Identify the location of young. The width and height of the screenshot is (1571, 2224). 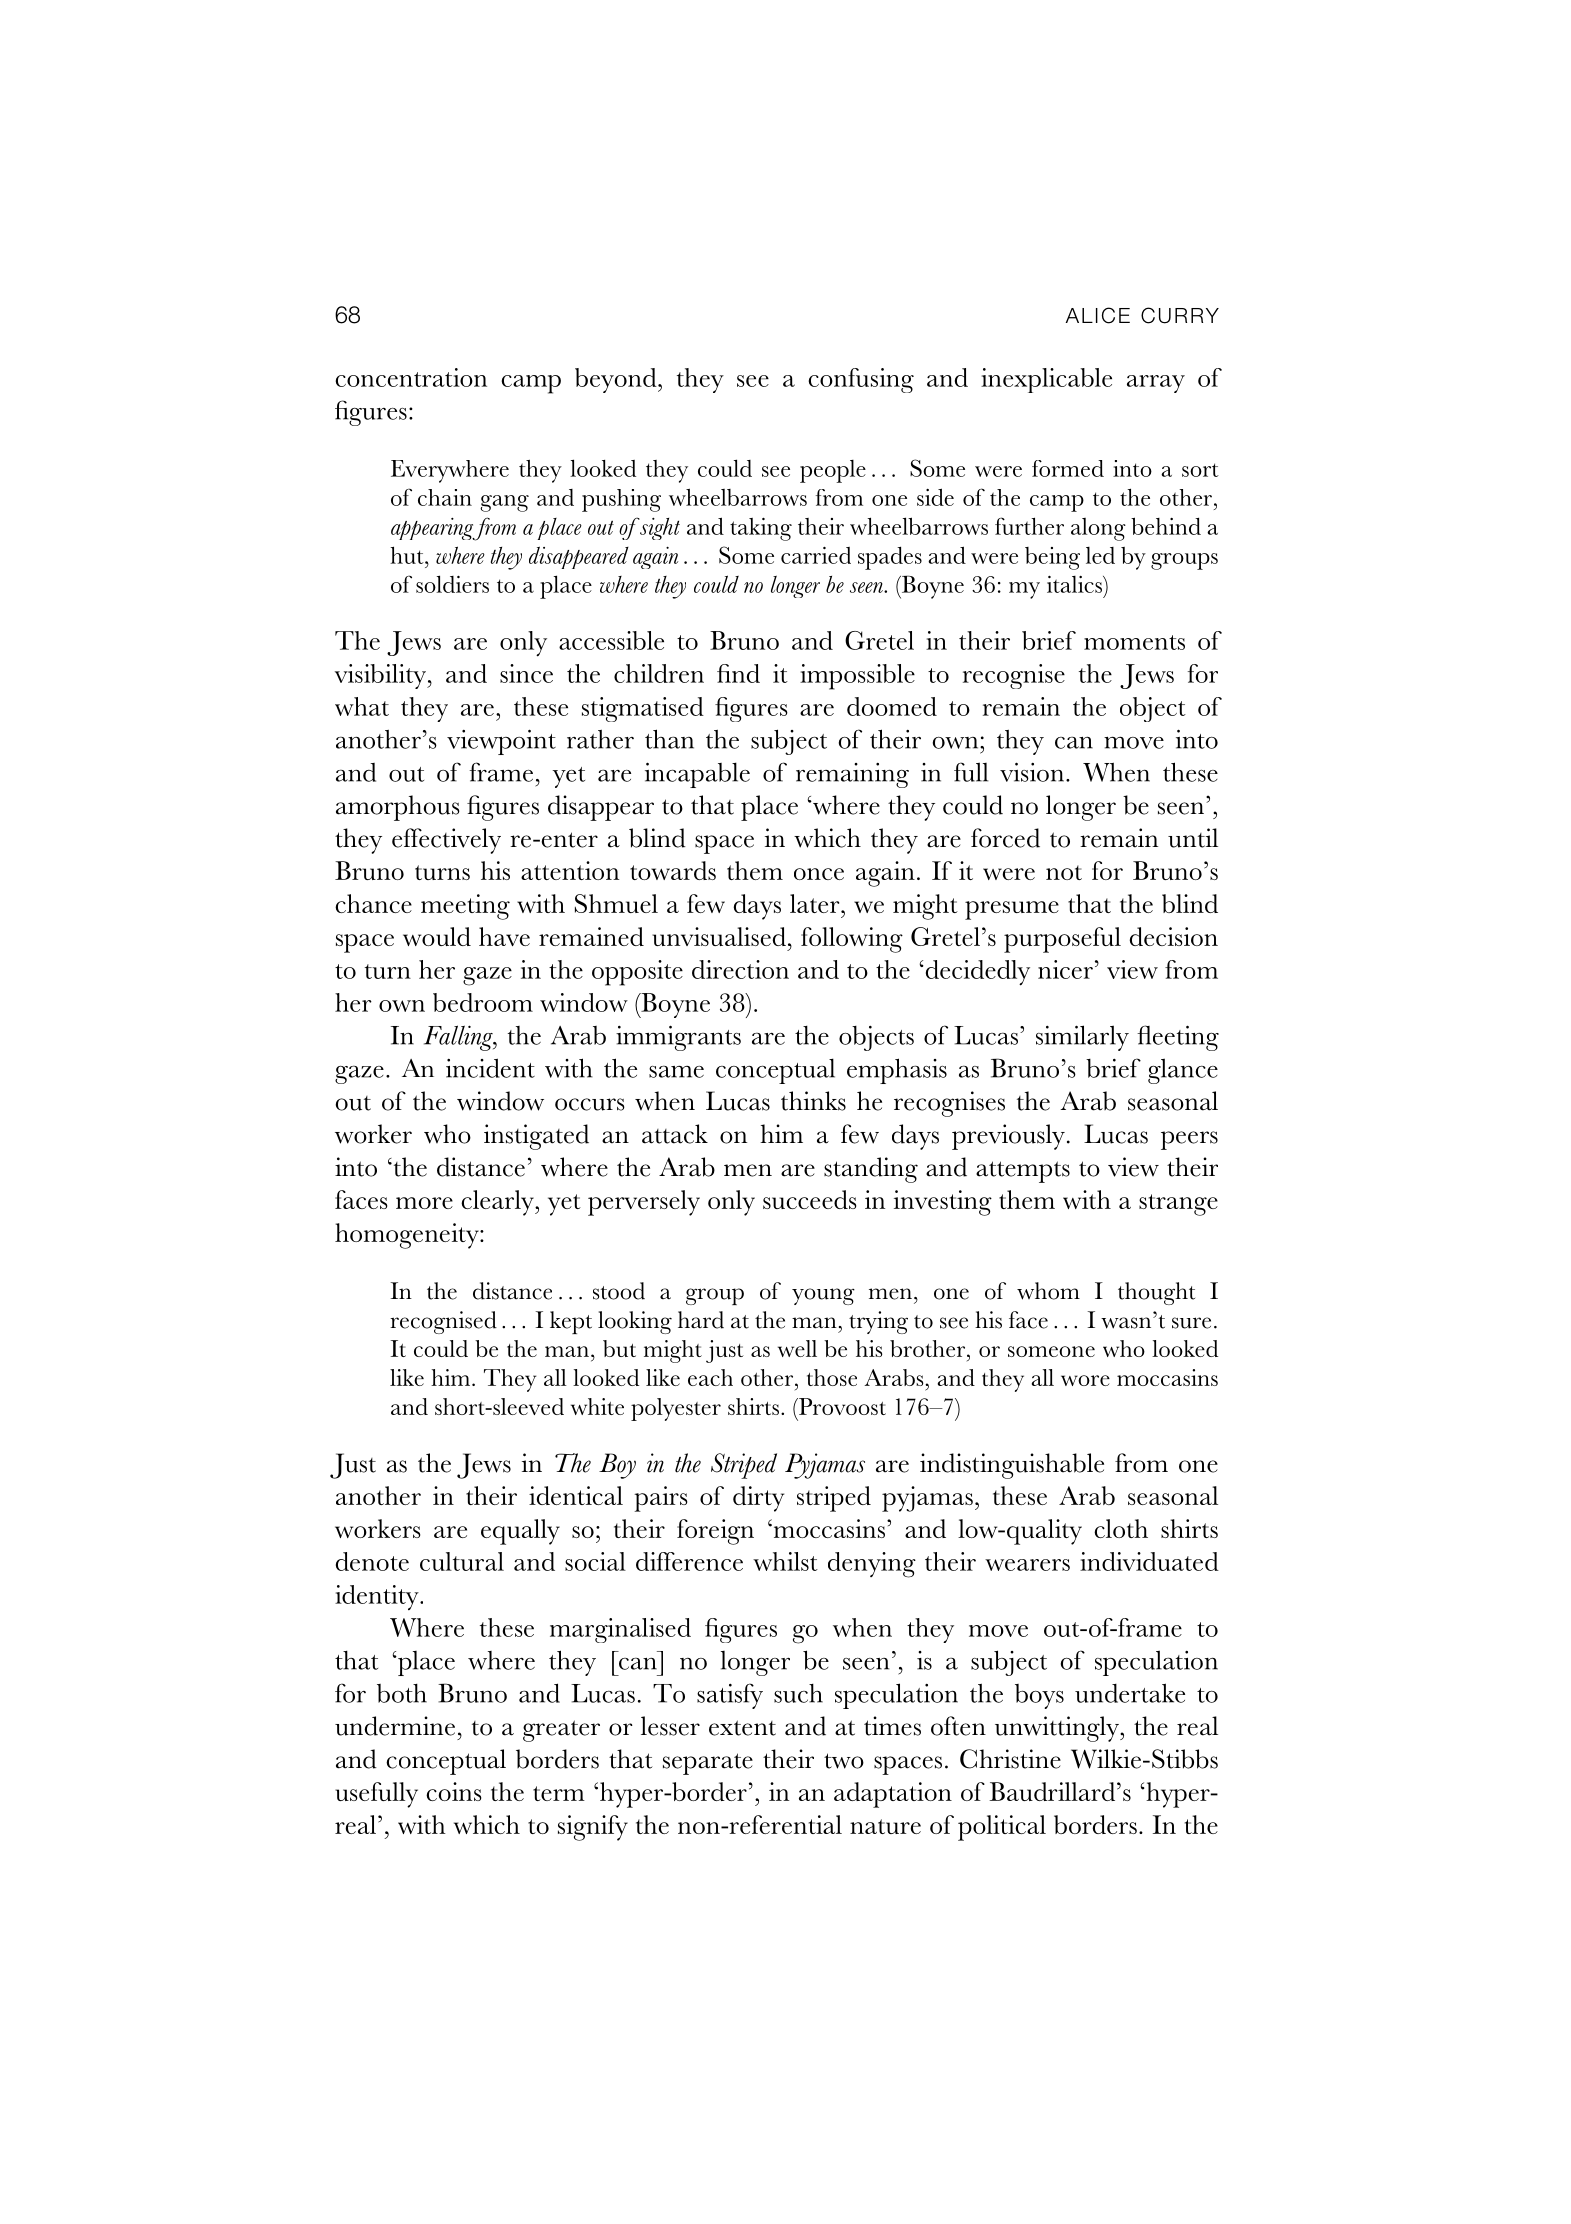
(823, 1296).
